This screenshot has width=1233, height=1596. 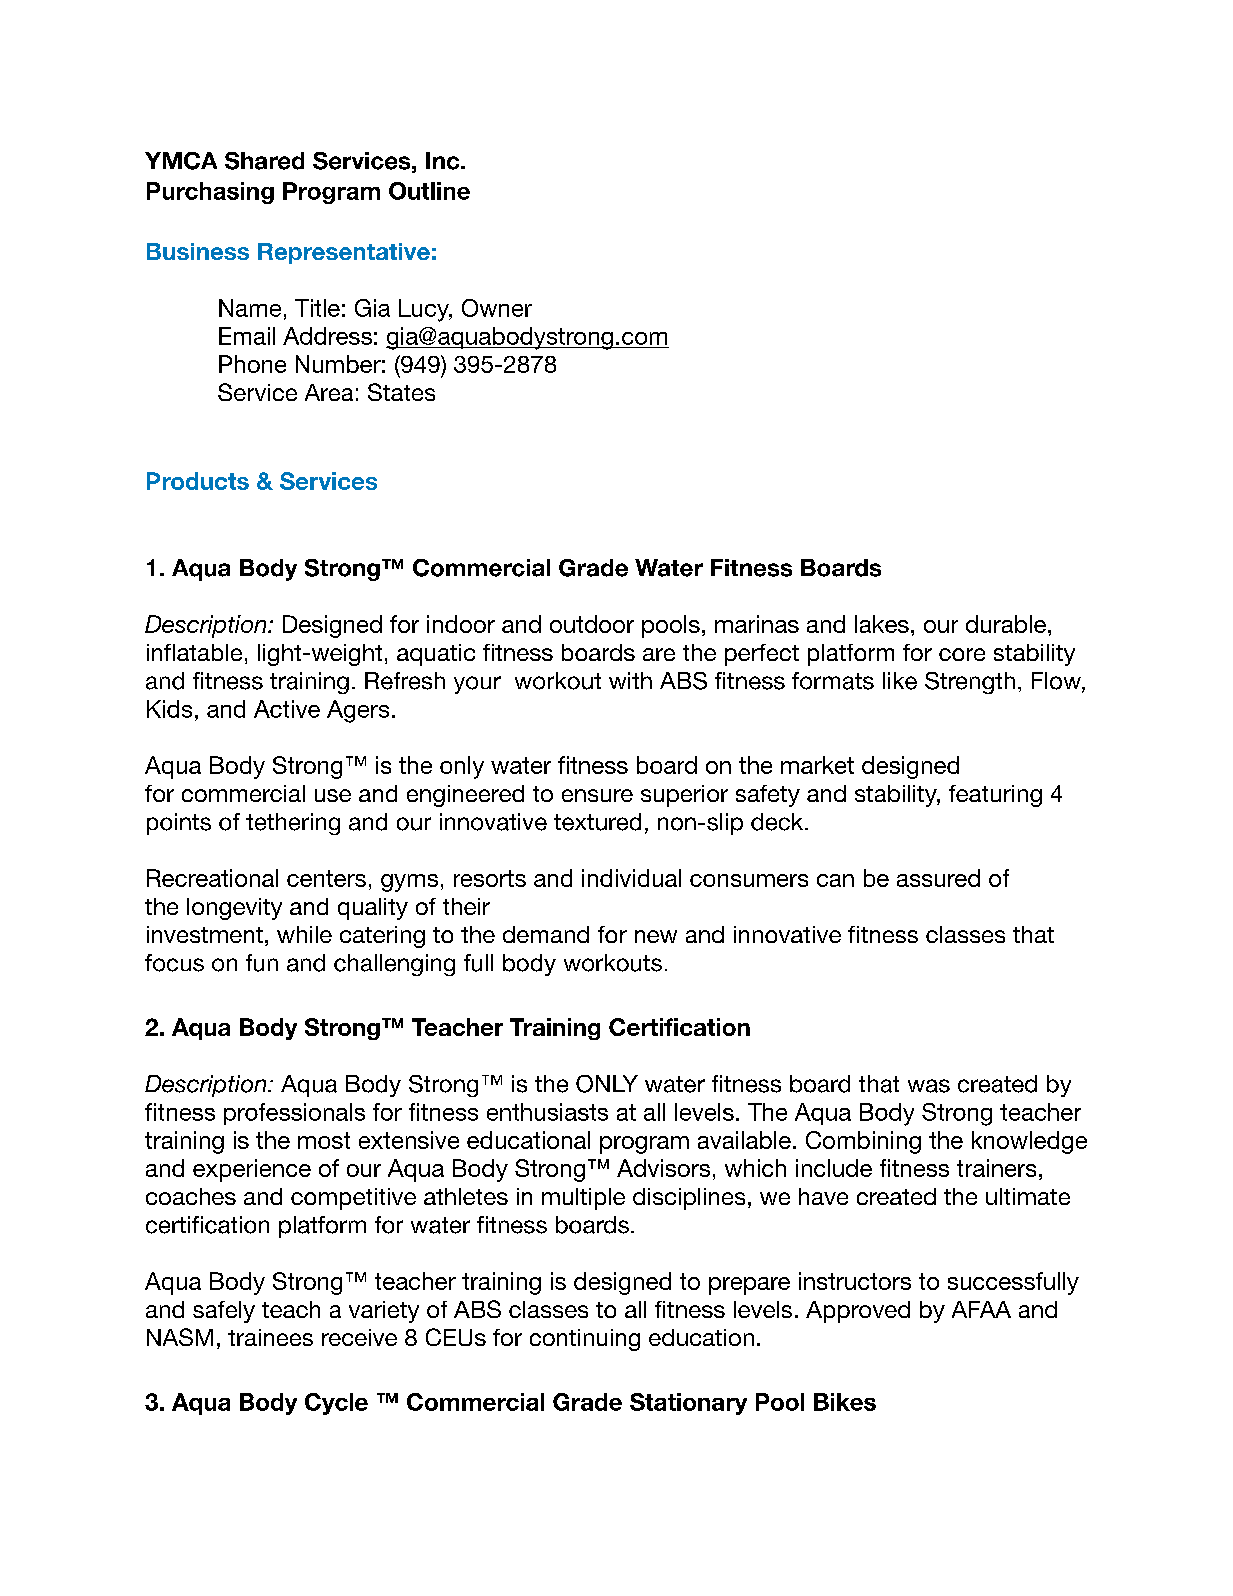 I want to click on trainers, so click(x=996, y=1168).
